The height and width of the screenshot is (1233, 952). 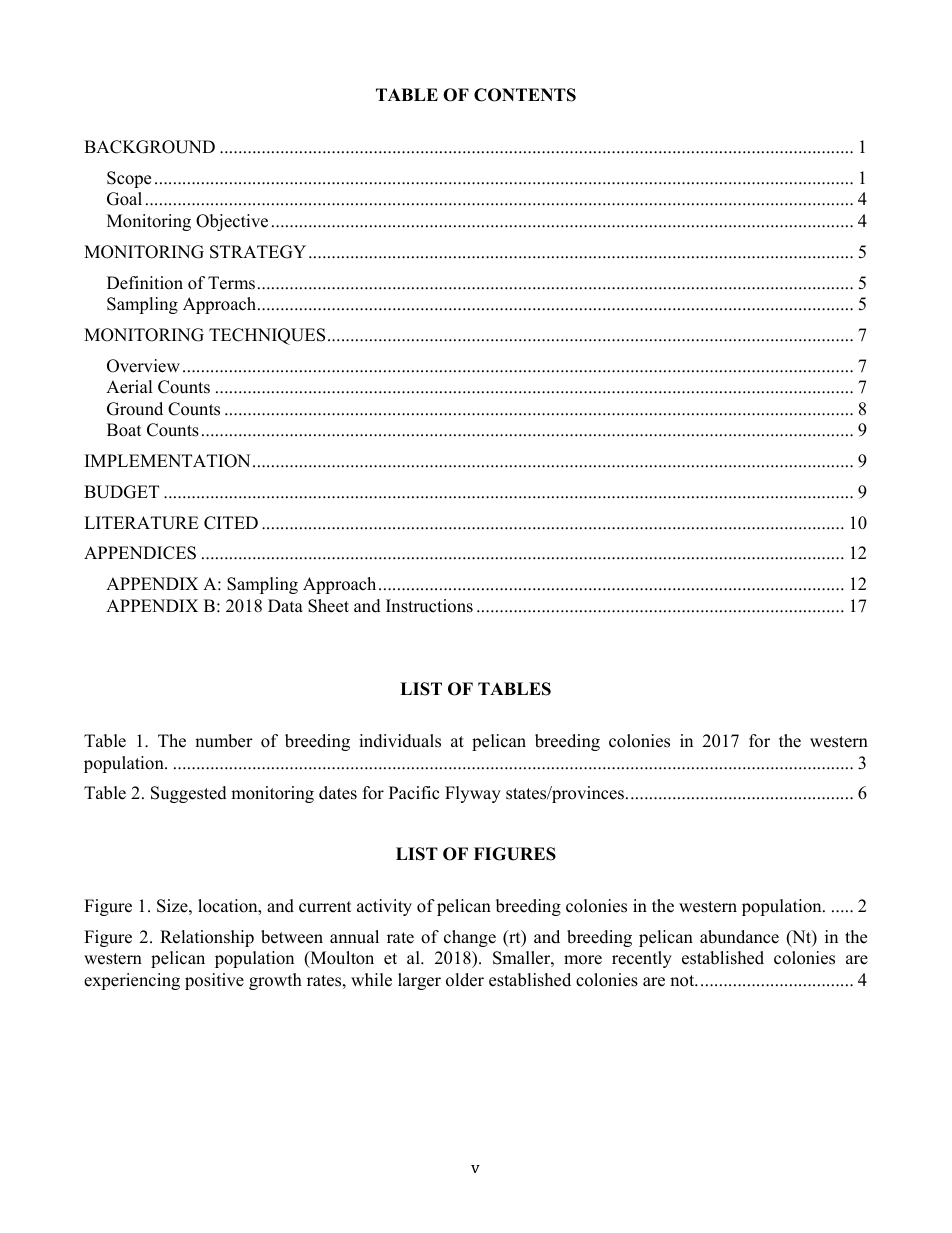 I want to click on TECHNIQUES, so click(x=267, y=336).
